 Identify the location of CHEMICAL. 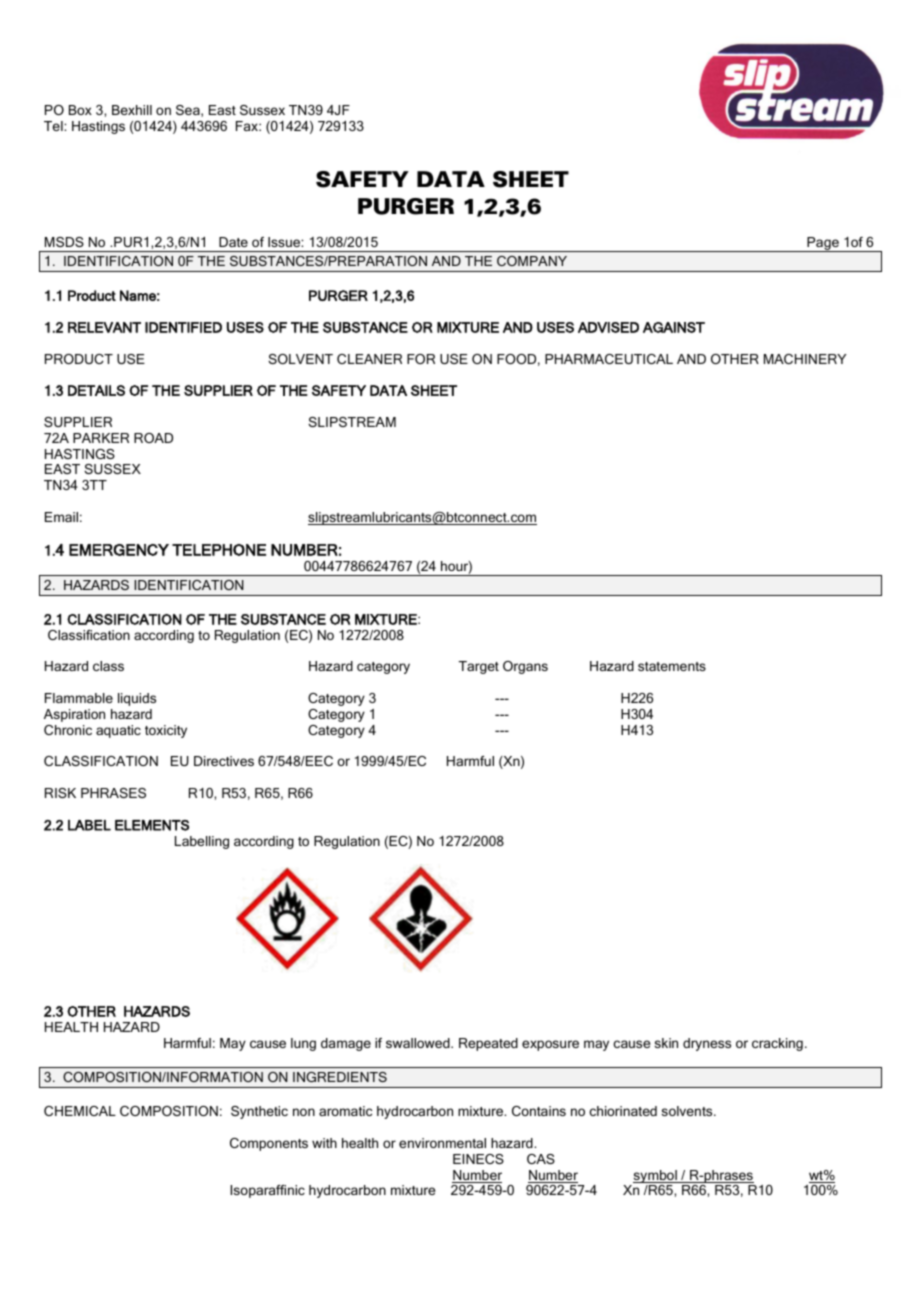
(80, 1111).
